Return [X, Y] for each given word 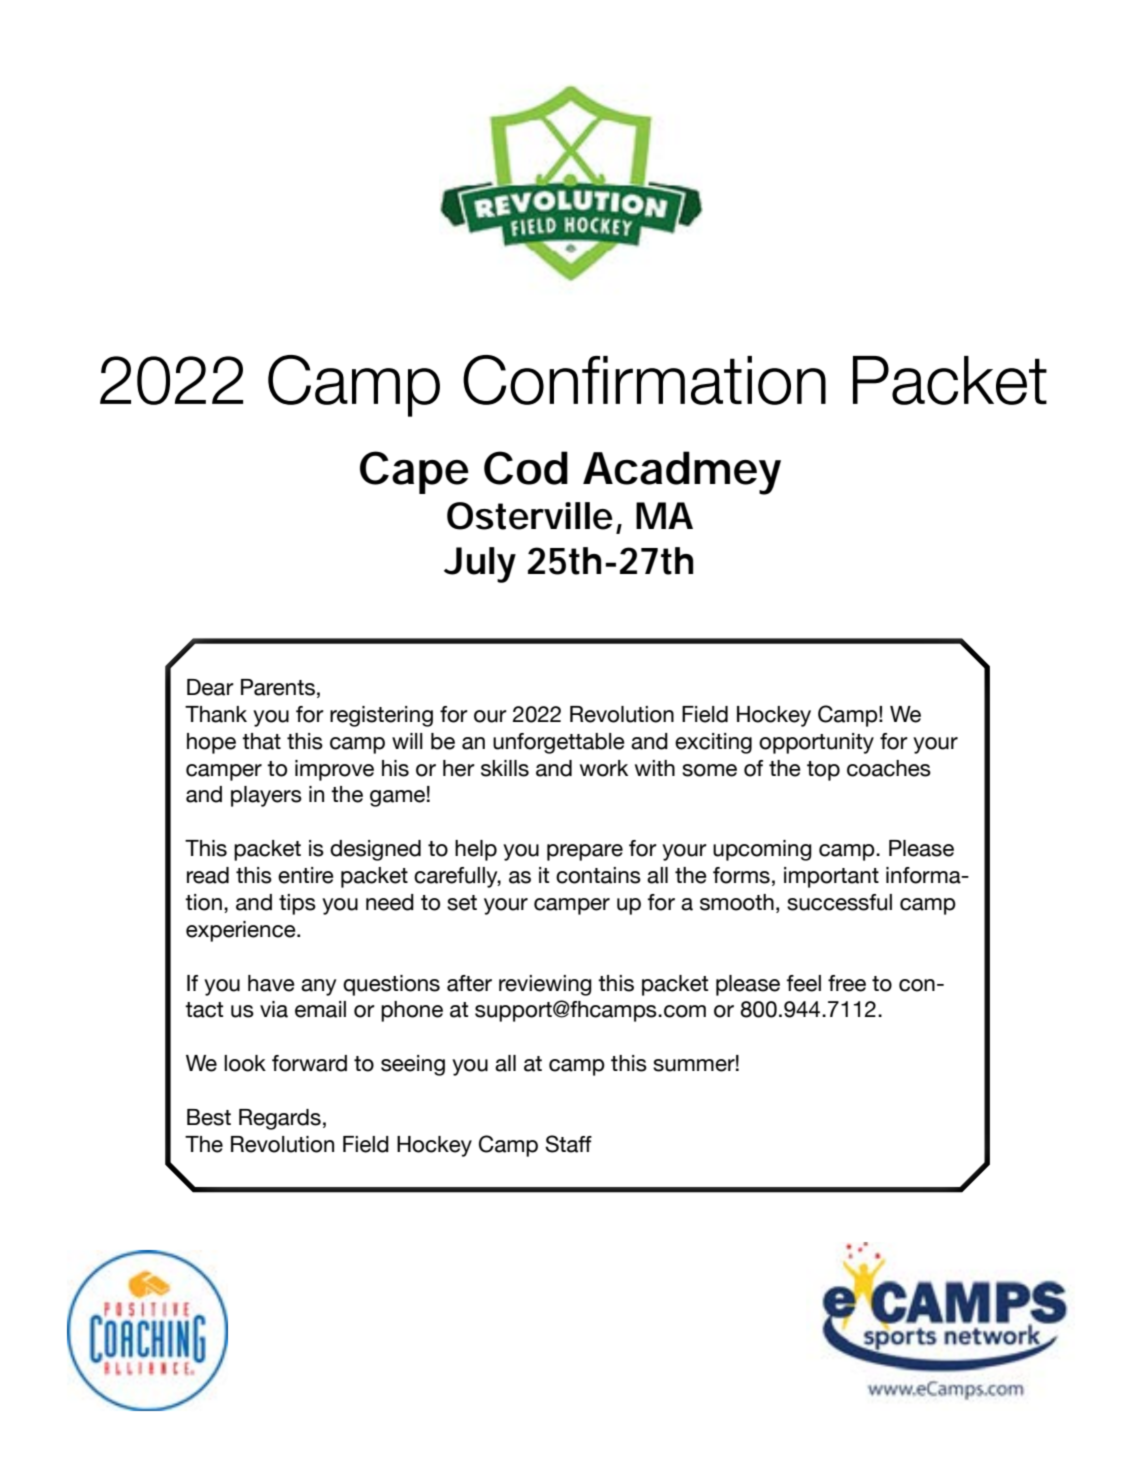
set [462, 903]
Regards [280, 1119]
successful [839, 902]
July [480, 565]
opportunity [816, 743]
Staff [568, 1144]
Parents [278, 687]
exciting [713, 743]
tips [297, 904]
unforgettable [559, 743]
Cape [414, 472]
